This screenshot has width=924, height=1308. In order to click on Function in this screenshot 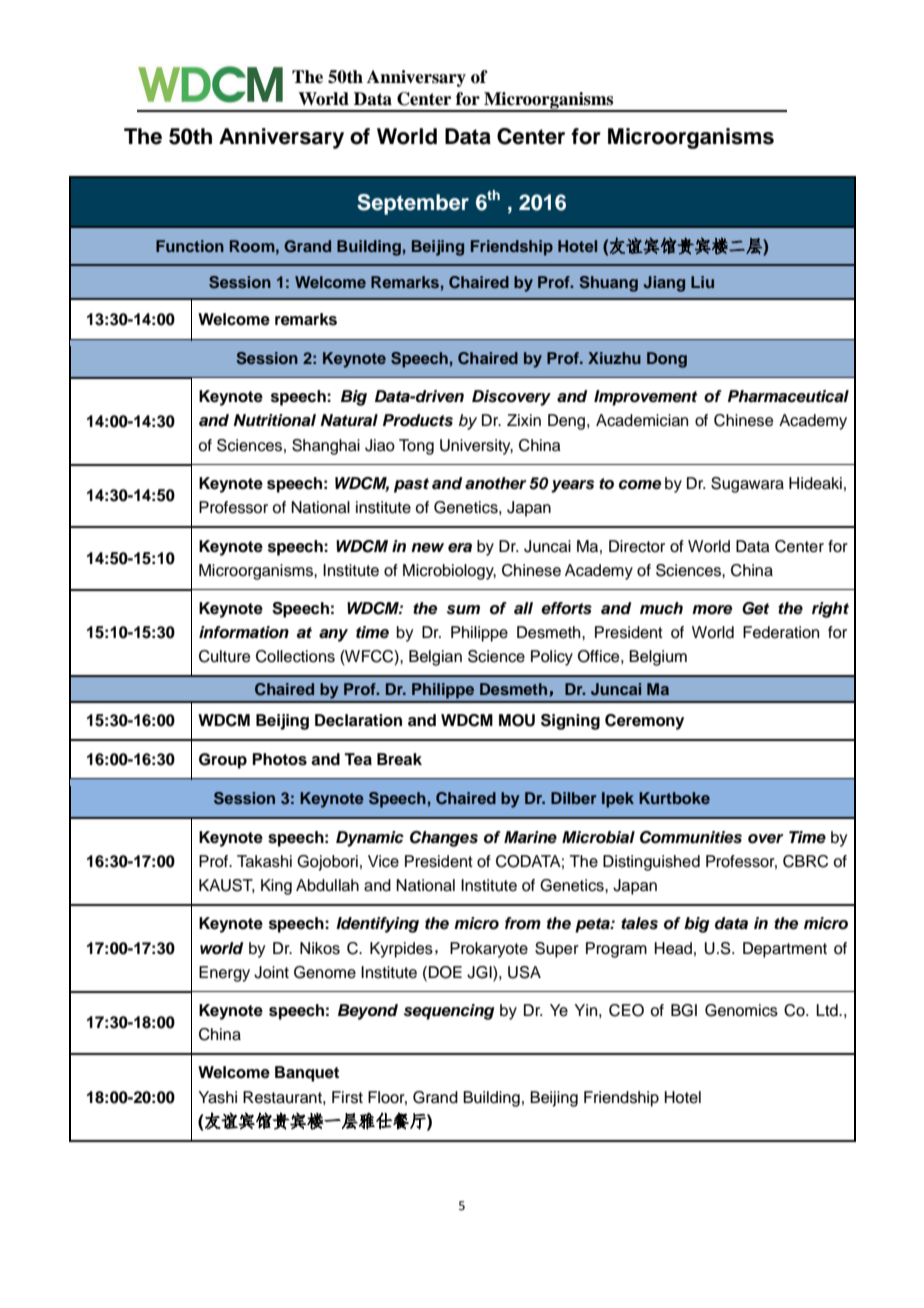, I will do `click(190, 246)`.
